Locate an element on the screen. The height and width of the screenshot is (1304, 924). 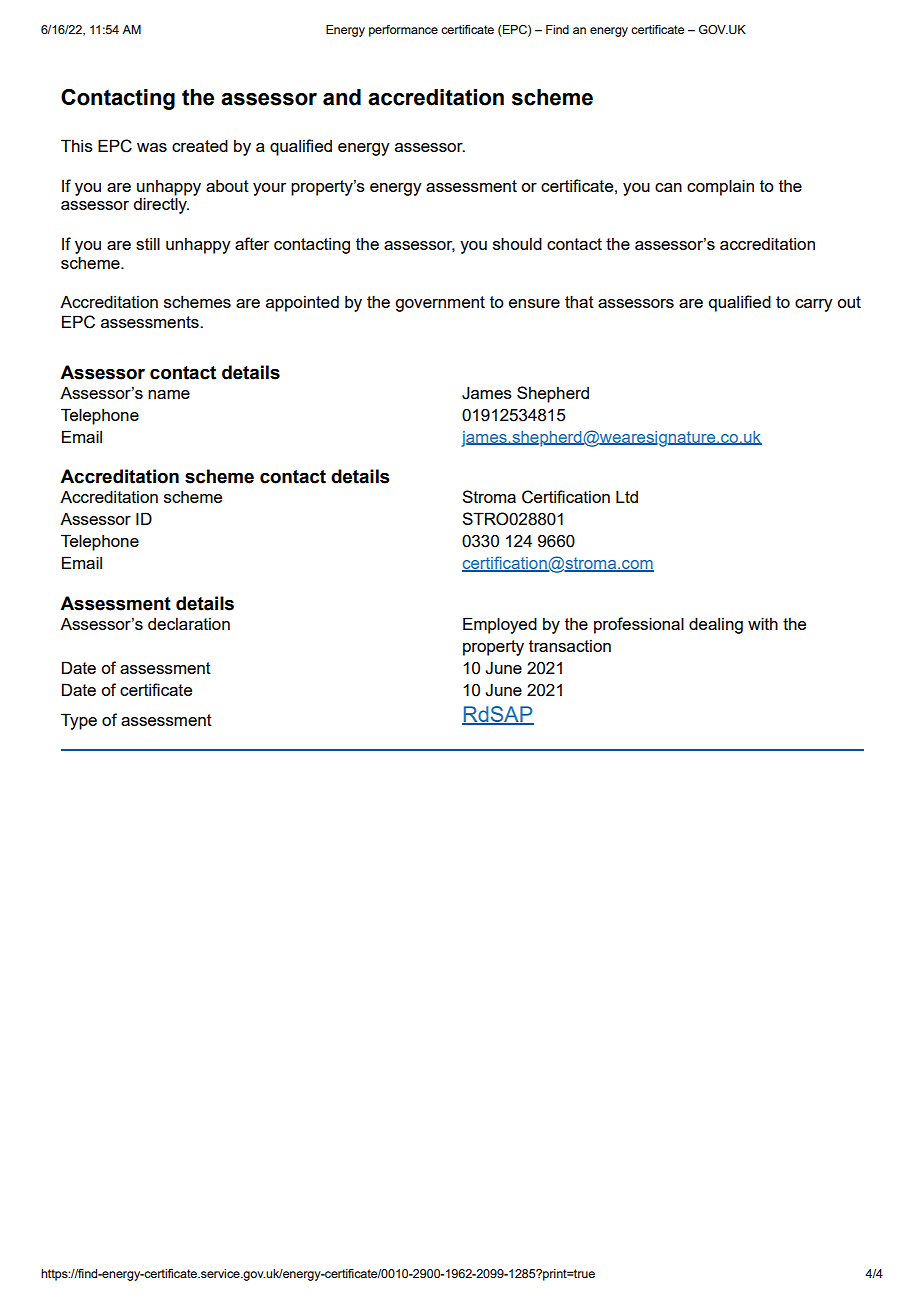
performance is located at coordinates (403, 31).
